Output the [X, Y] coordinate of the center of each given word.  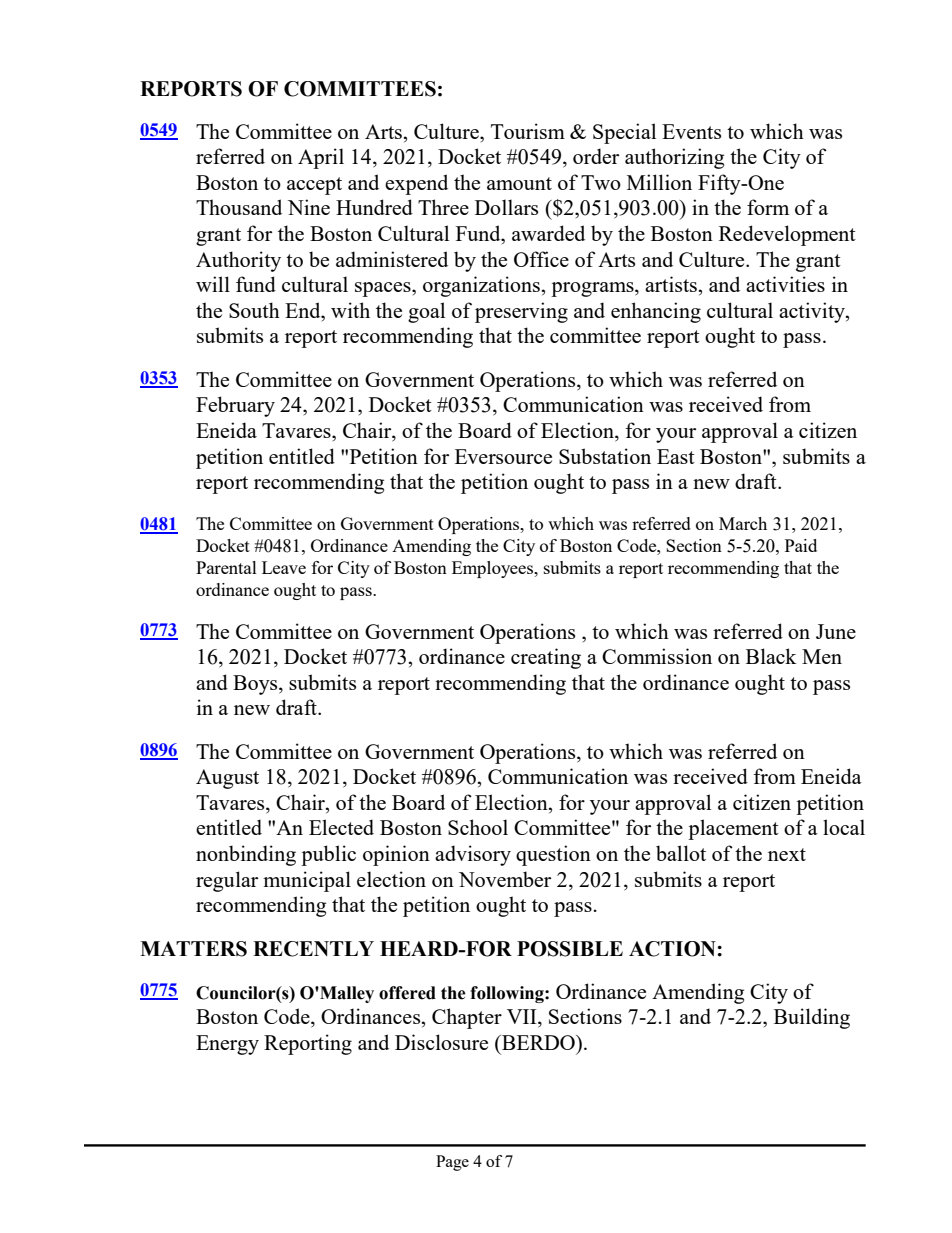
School [478, 827]
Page [452, 1163]
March [743, 523]
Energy [227, 1045]
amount [519, 183]
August [227, 779]
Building [812, 1018]
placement [733, 829]
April [321, 158]
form [768, 207]
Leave [284, 567]
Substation [605, 456]
